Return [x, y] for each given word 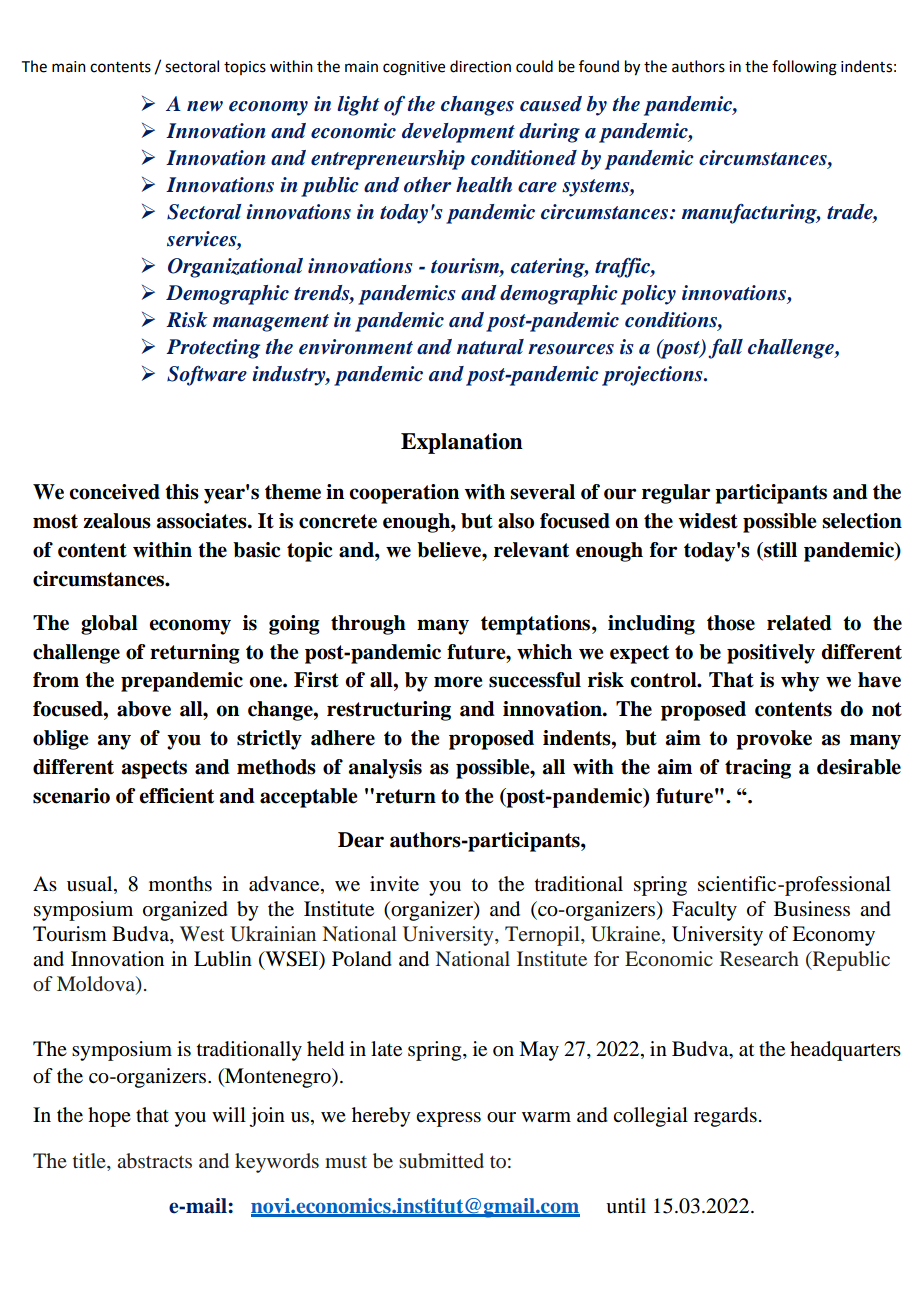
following [804, 68]
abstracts [154, 1160]
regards [725, 1117]
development [458, 133]
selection [862, 521]
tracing [758, 769]
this [182, 492]
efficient [176, 796]
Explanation [462, 443]
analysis [385, 769]
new [205, 106]
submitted [441, 1160]
